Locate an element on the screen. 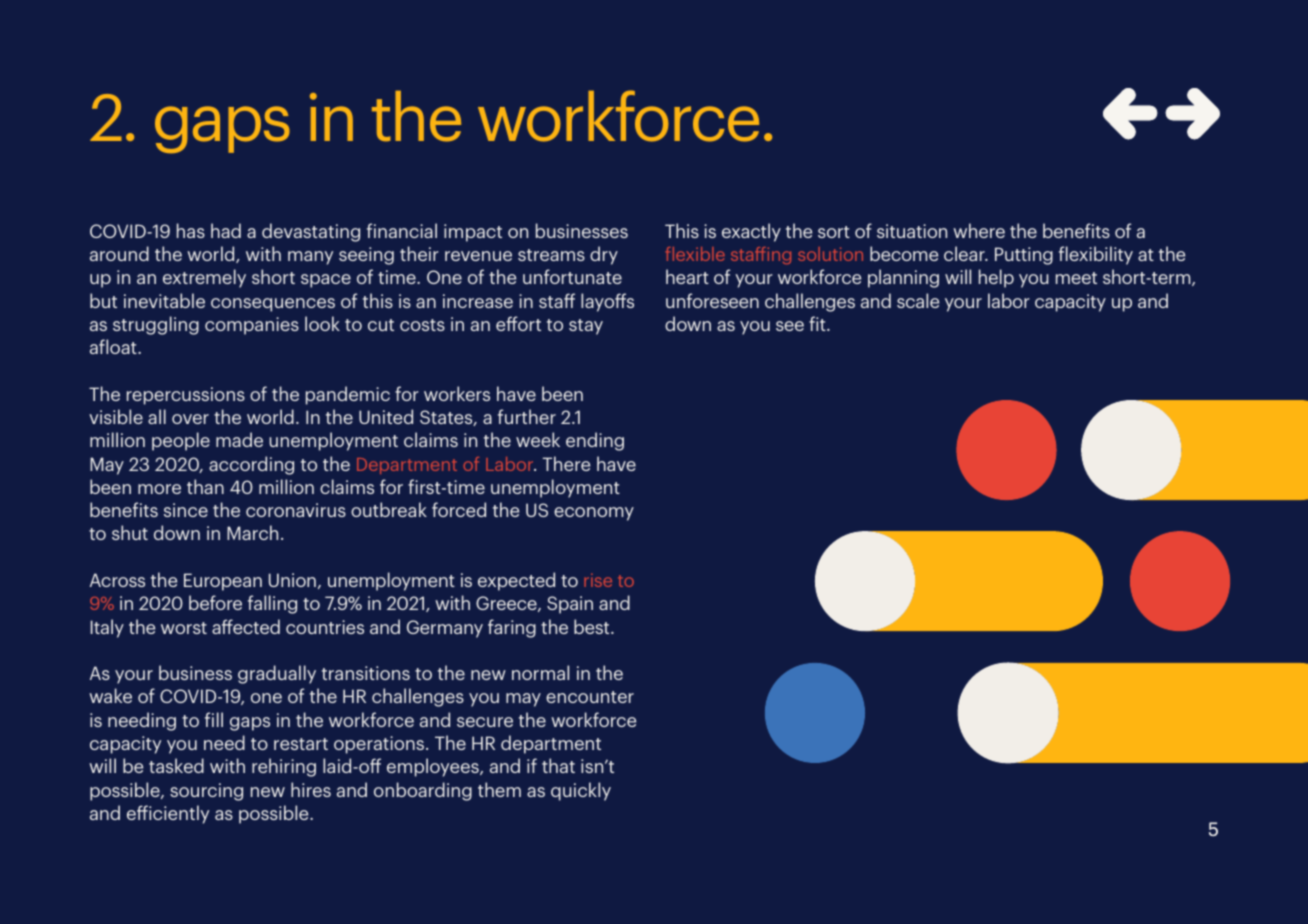 The height and width of the screenshot is (924, 1308). companies is located at coordinates (252, 326).
